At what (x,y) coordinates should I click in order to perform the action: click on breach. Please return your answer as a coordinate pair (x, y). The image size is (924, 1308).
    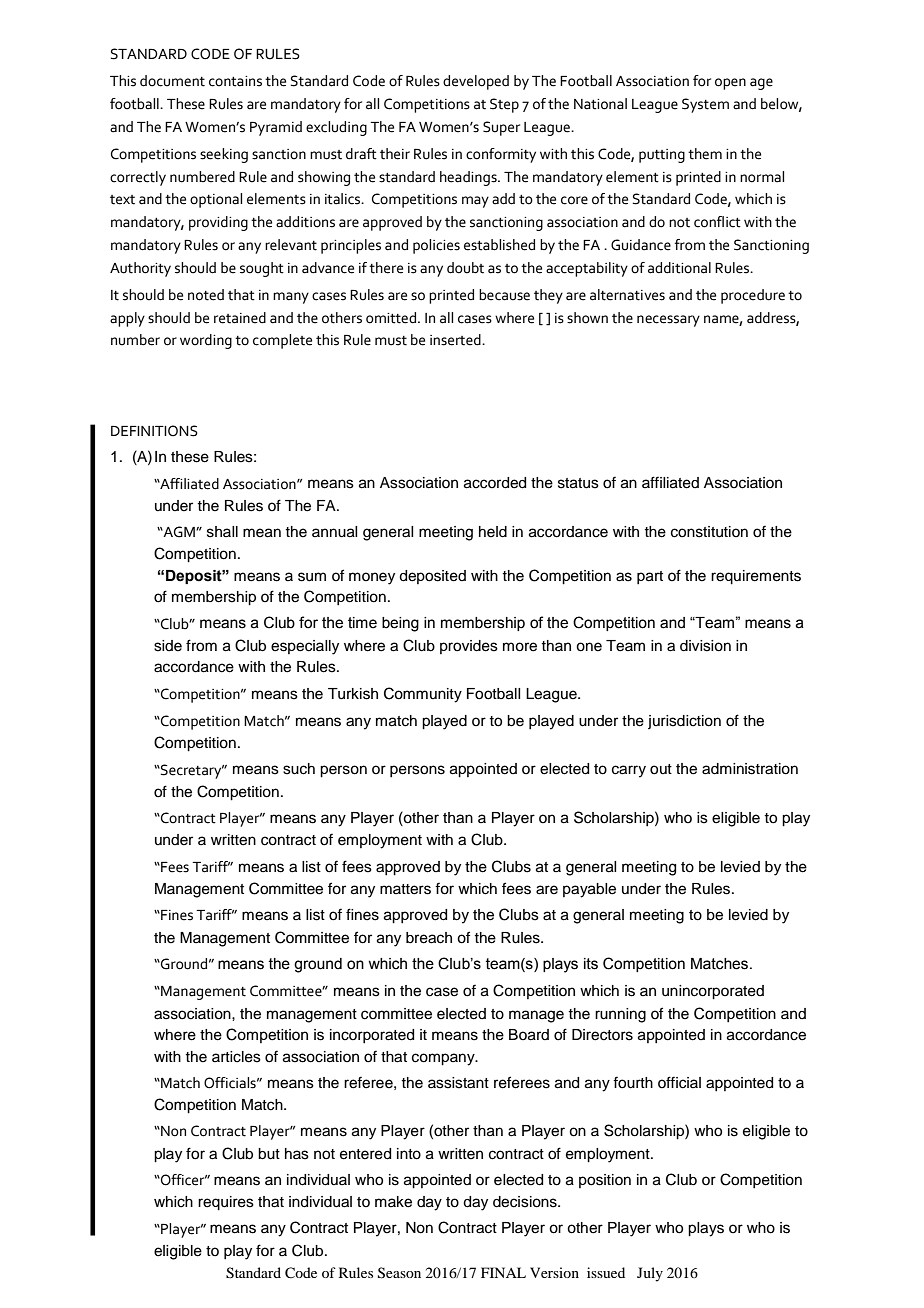
    Looking at the image, I should click on (429, 938).
